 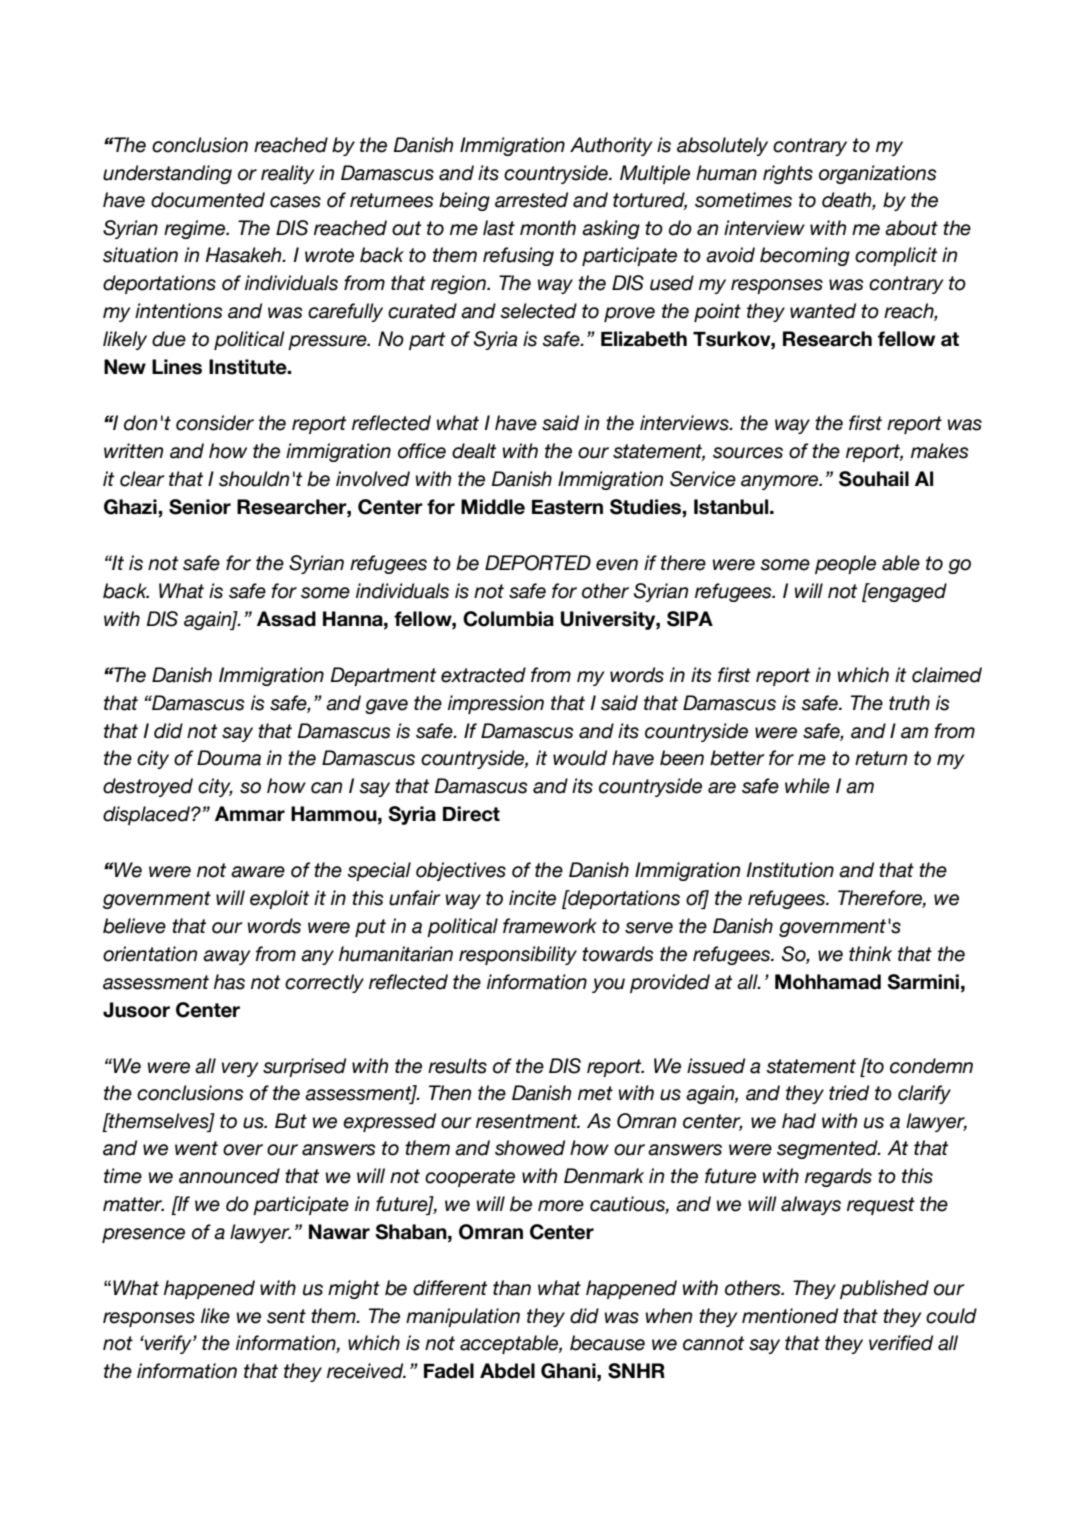 I want to click on Abdel, so click(x=507, y=1371).
